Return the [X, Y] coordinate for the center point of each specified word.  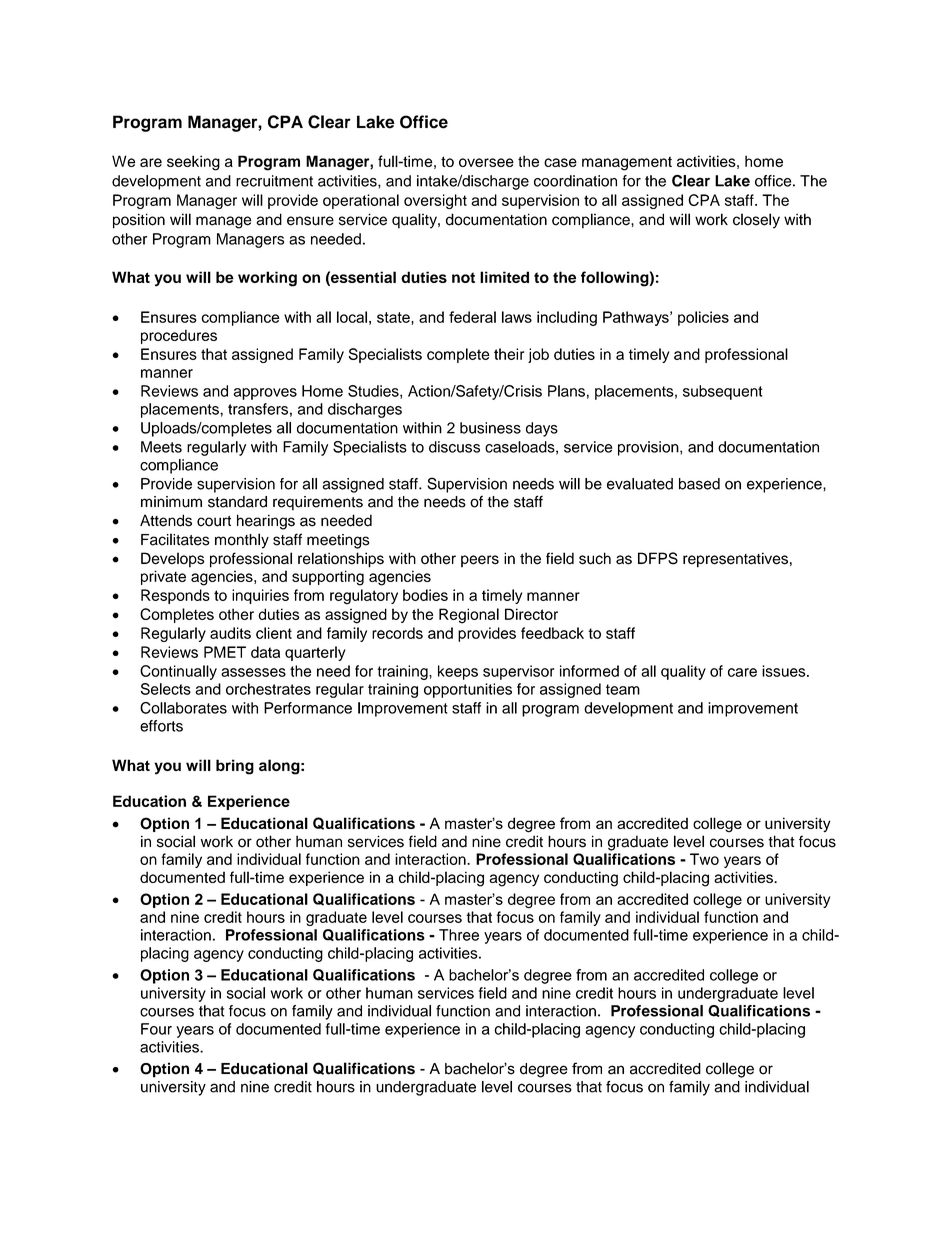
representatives [735, 560]
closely [756, 221]
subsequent [723, 392]
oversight [435, 201]
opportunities [468, 690]
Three [459, 935]
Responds [175, 596]
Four [156, 1029]
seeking [193, 163]
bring [235, 767]
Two [704, 859]
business [490, 428]
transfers [258, 409]
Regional [469, 616]
